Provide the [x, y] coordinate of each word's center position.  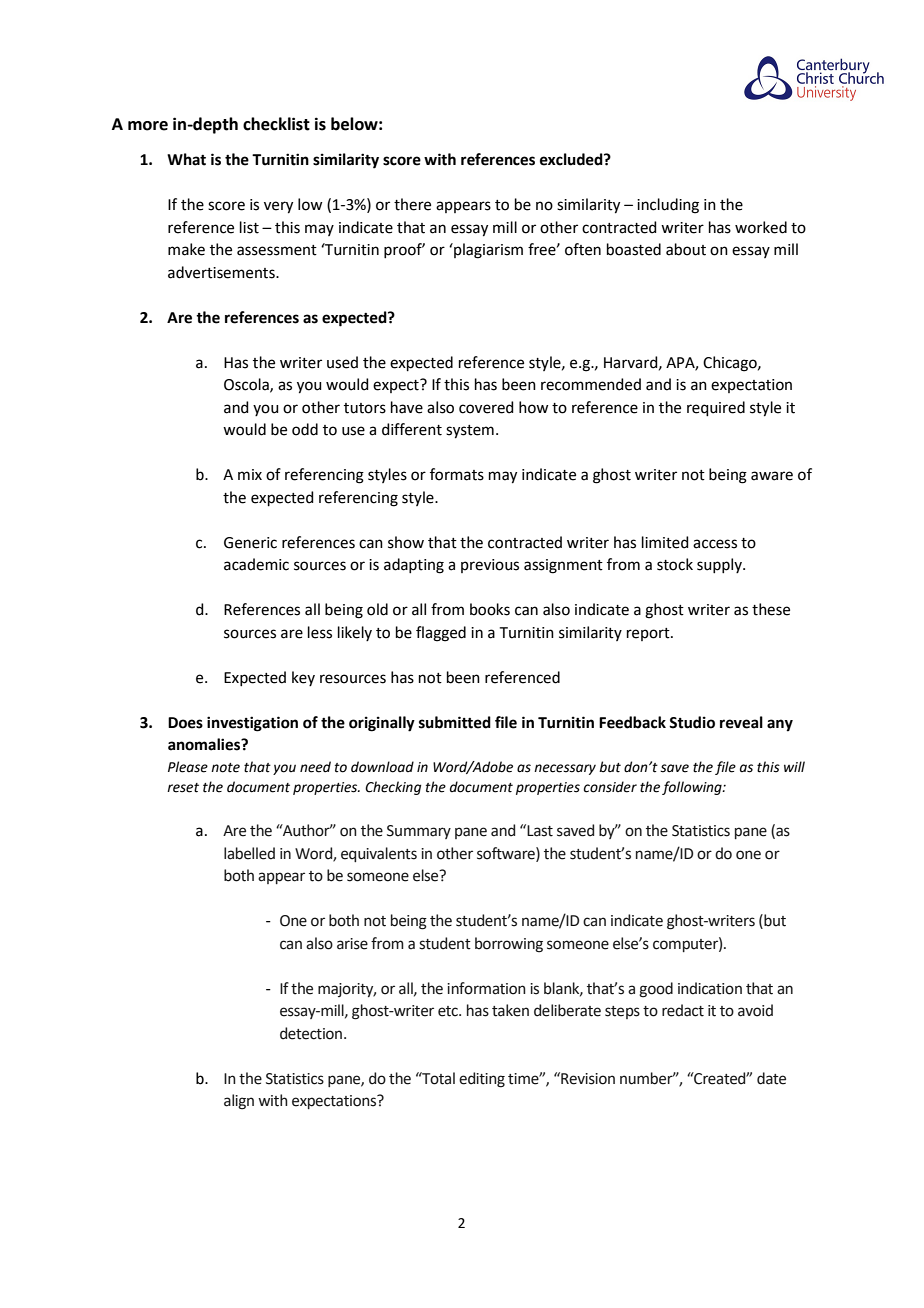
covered [486, 407]
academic [256, 564]
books [490, 609]
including [668, 206]
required [716, 408]
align [239, 1102]
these [771, 609]
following [693, 788]
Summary [419, 832]
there [412, 204]
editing [482, 1080]
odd [305, 429]
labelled [249, 853]
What [186, 159]
